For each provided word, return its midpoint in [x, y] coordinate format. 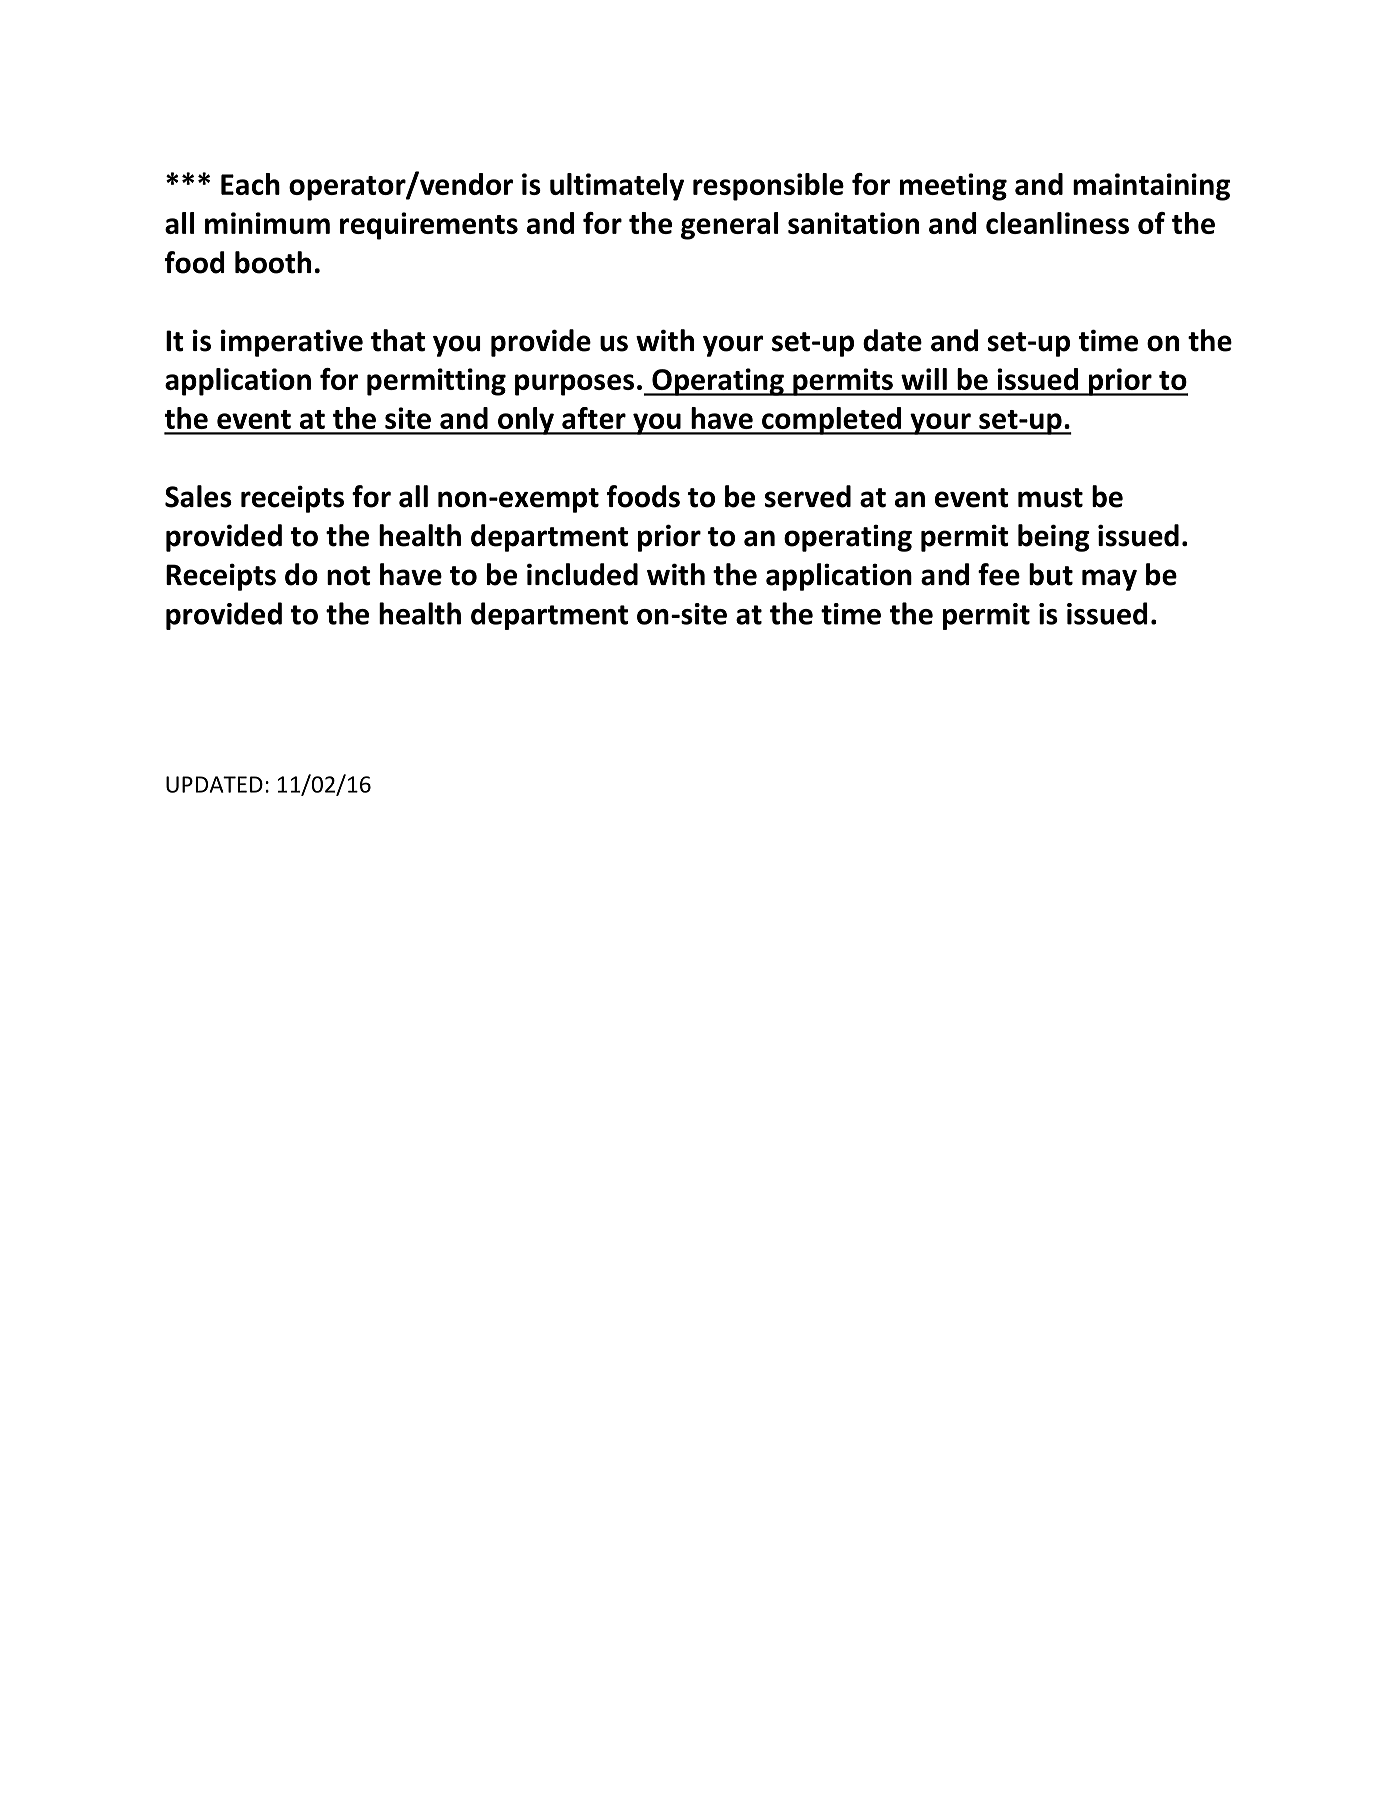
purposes [574, 385]
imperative [292, 343]
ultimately [617, 187]
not [349, 576]
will [924, 379]
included [582, 574]
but [1051, 574]
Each [250, 184]
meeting [953, 187]
